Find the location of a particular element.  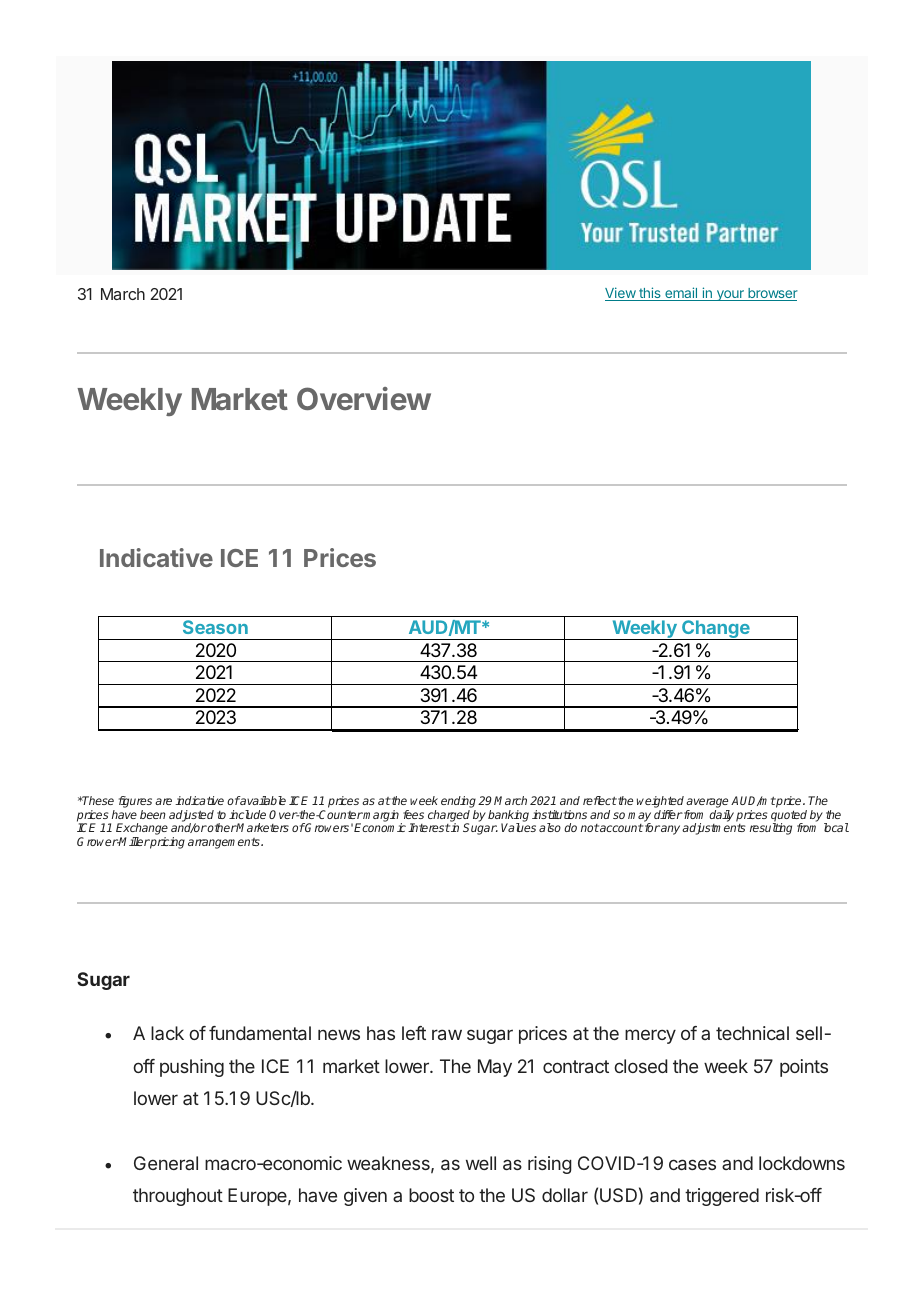

General is located at coordinates (166, 1163).
